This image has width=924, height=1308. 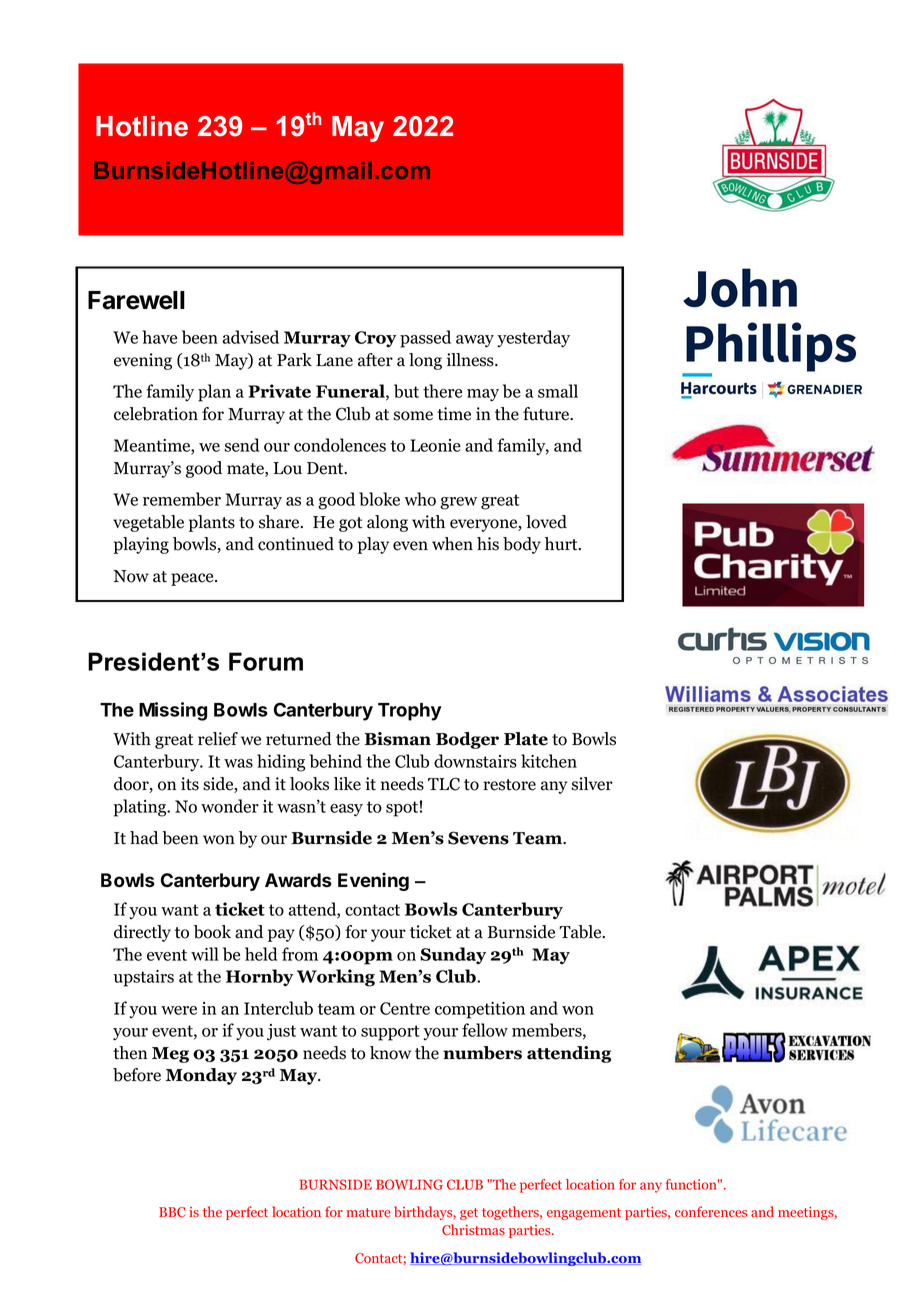 What do you see at coordinates (172, 1212) in the image?
I see `BBC` at bounding box center [172, 1212].
